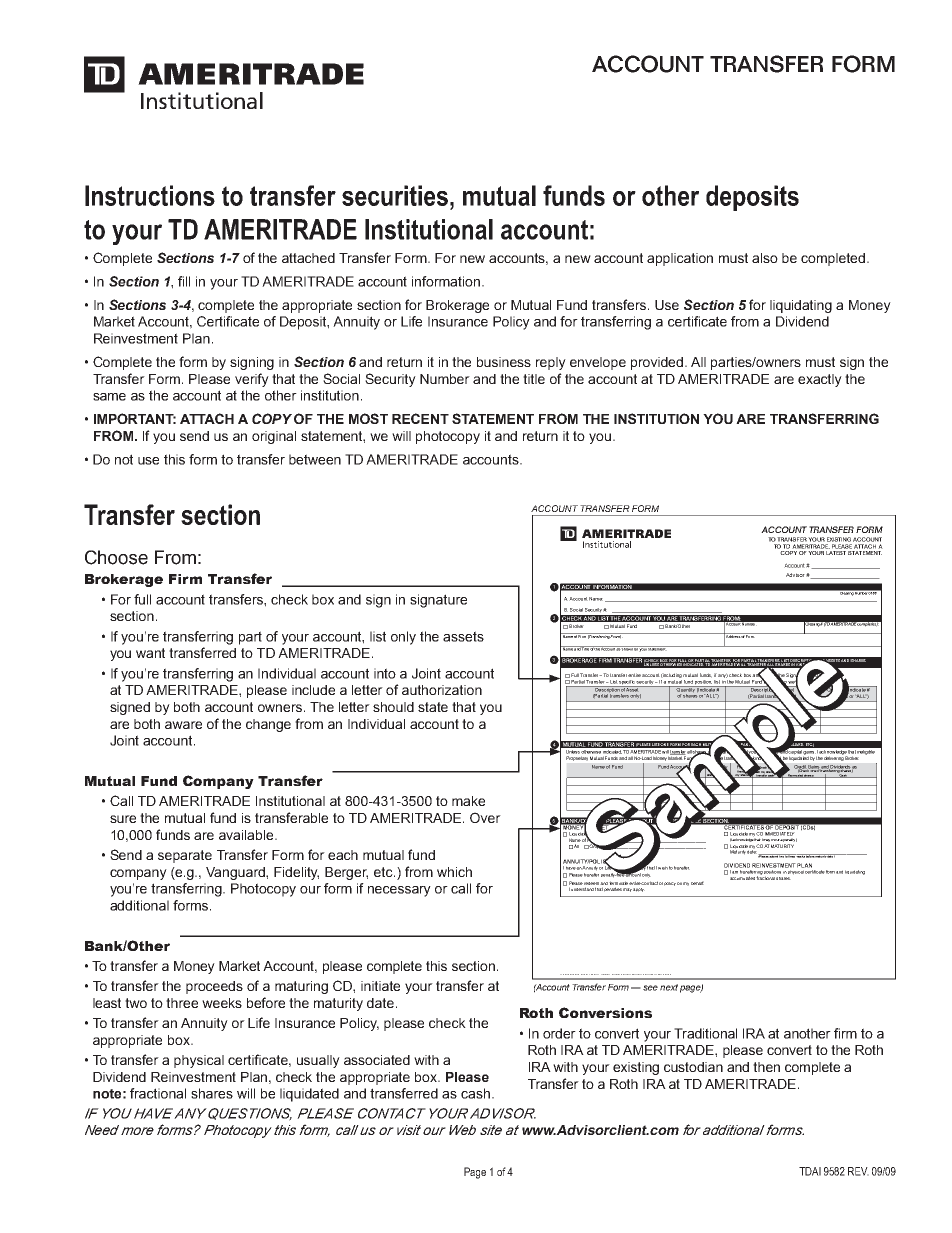 This image has width=952, height=1233. I want to click on securities, so click(395, 195).
